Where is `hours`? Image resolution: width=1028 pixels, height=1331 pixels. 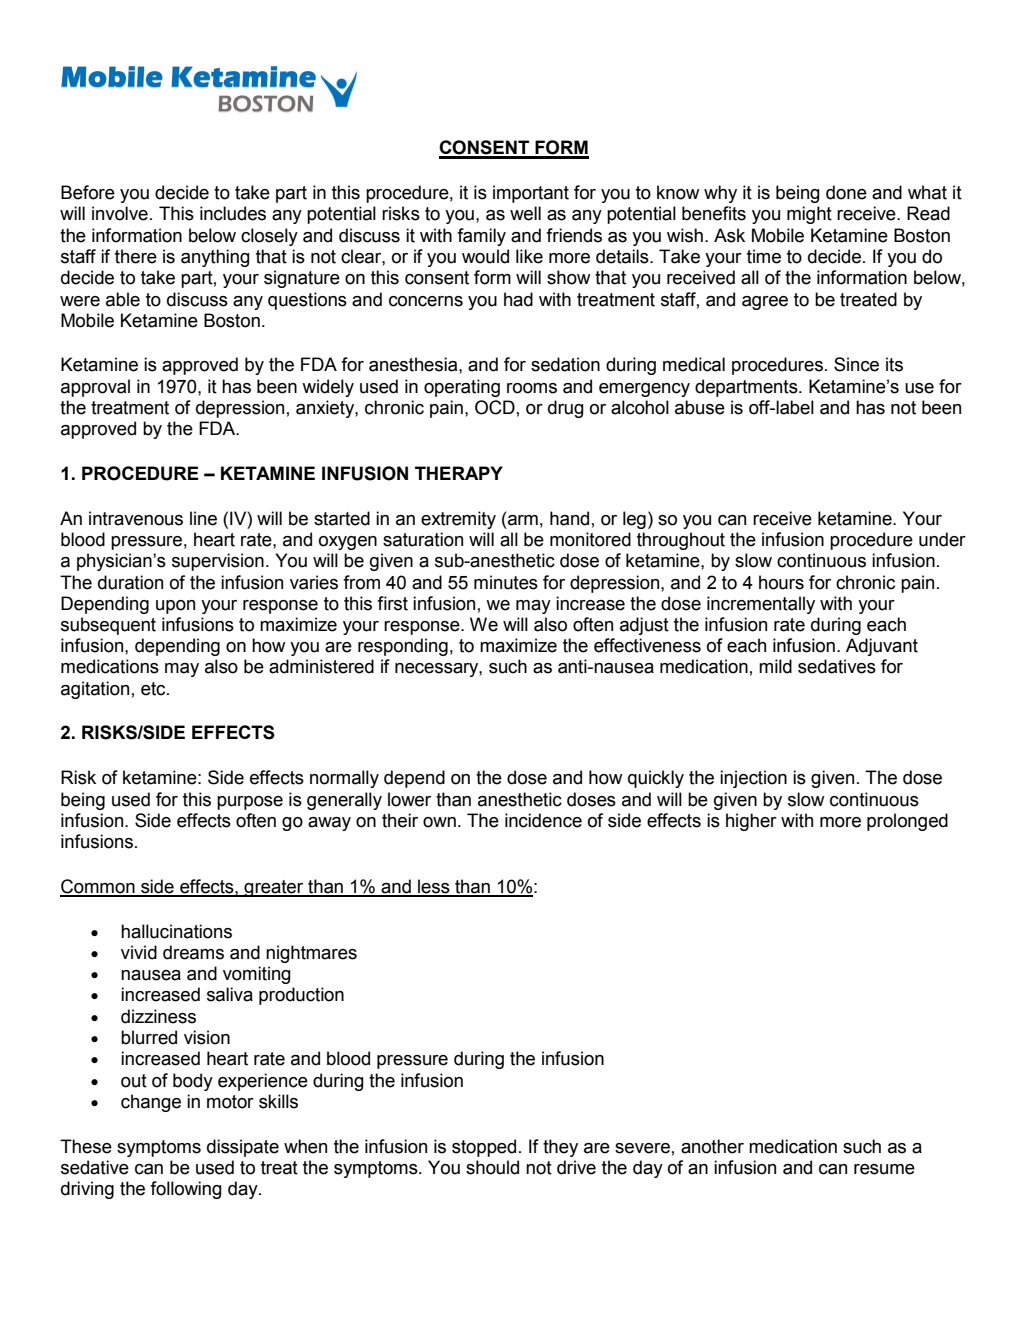 hours is located at coordinates (781, 582).
